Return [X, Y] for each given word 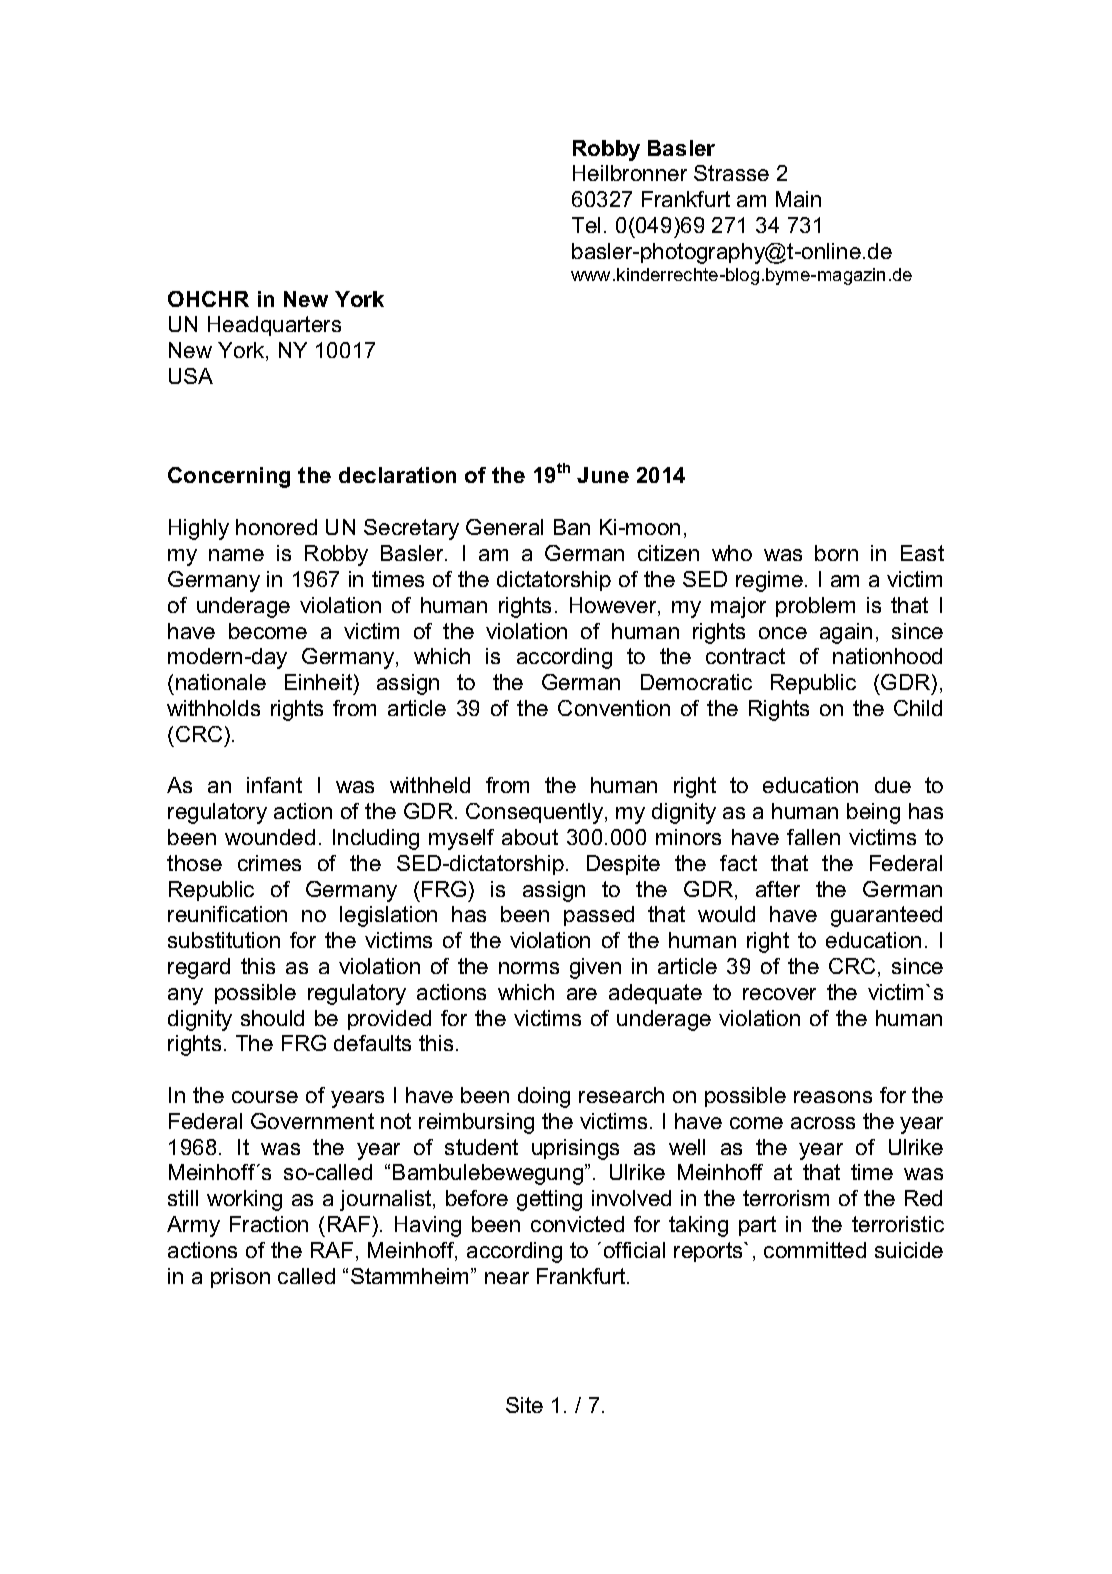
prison [240, 1278]
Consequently [536, 813]
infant [274, 785]
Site [524, 1405]
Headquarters [274, 326]
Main [798, 199]
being [873, 813]
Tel [586, 225]
